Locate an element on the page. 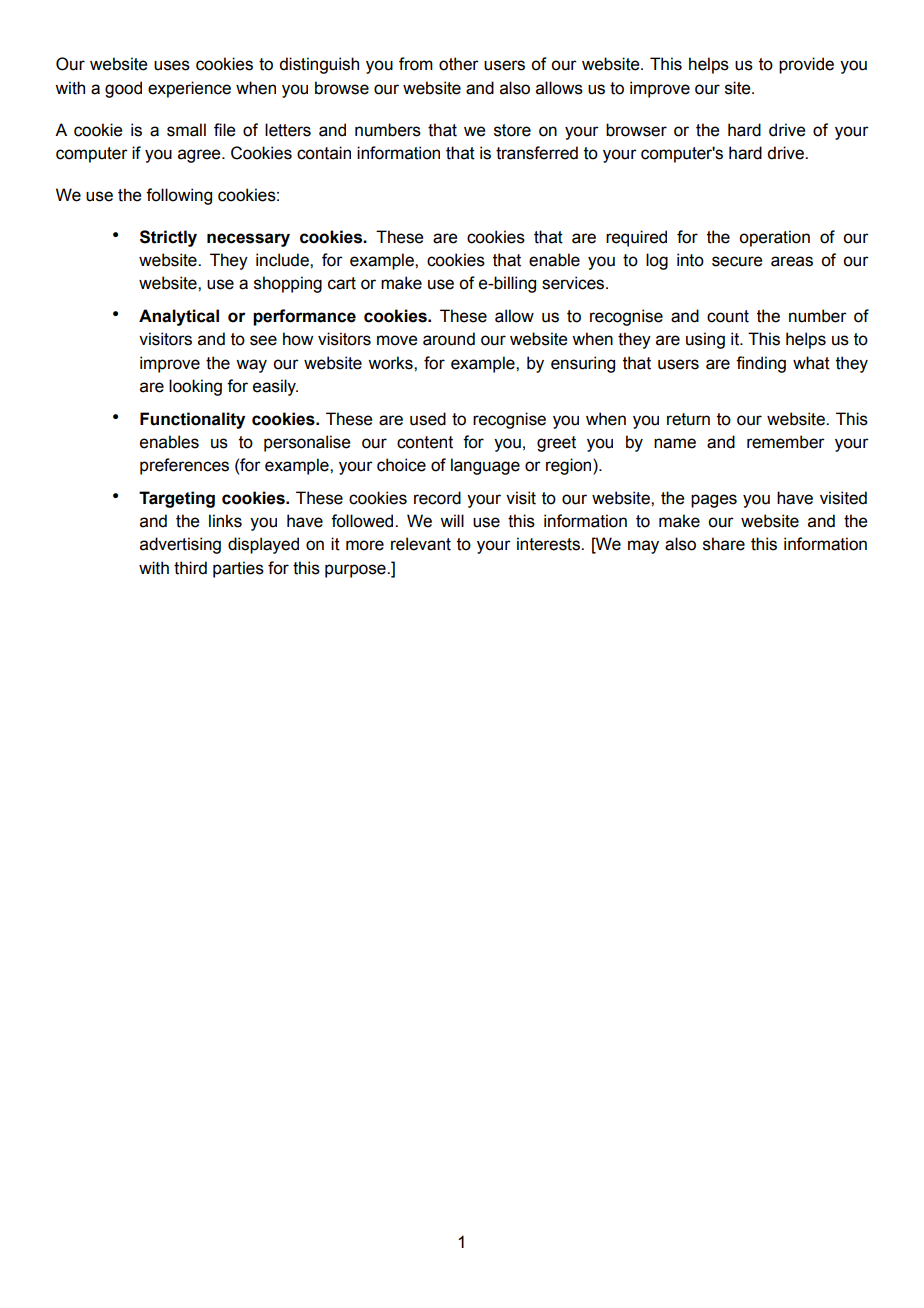  language is located at coordinates (485, 466).
